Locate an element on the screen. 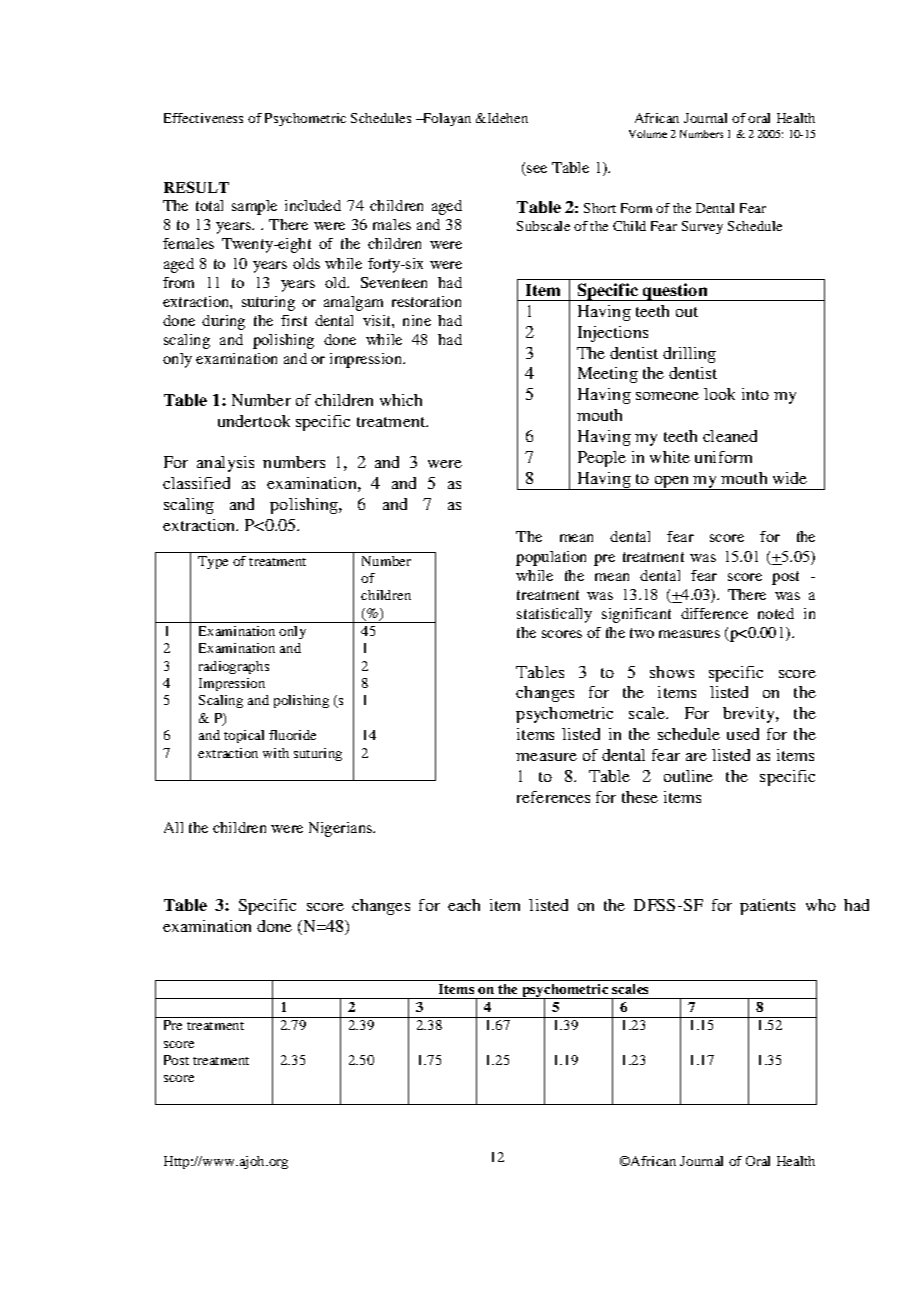 The width and height of the screenshot is (924, 1308). wide is located at coordinates (790, 478).
